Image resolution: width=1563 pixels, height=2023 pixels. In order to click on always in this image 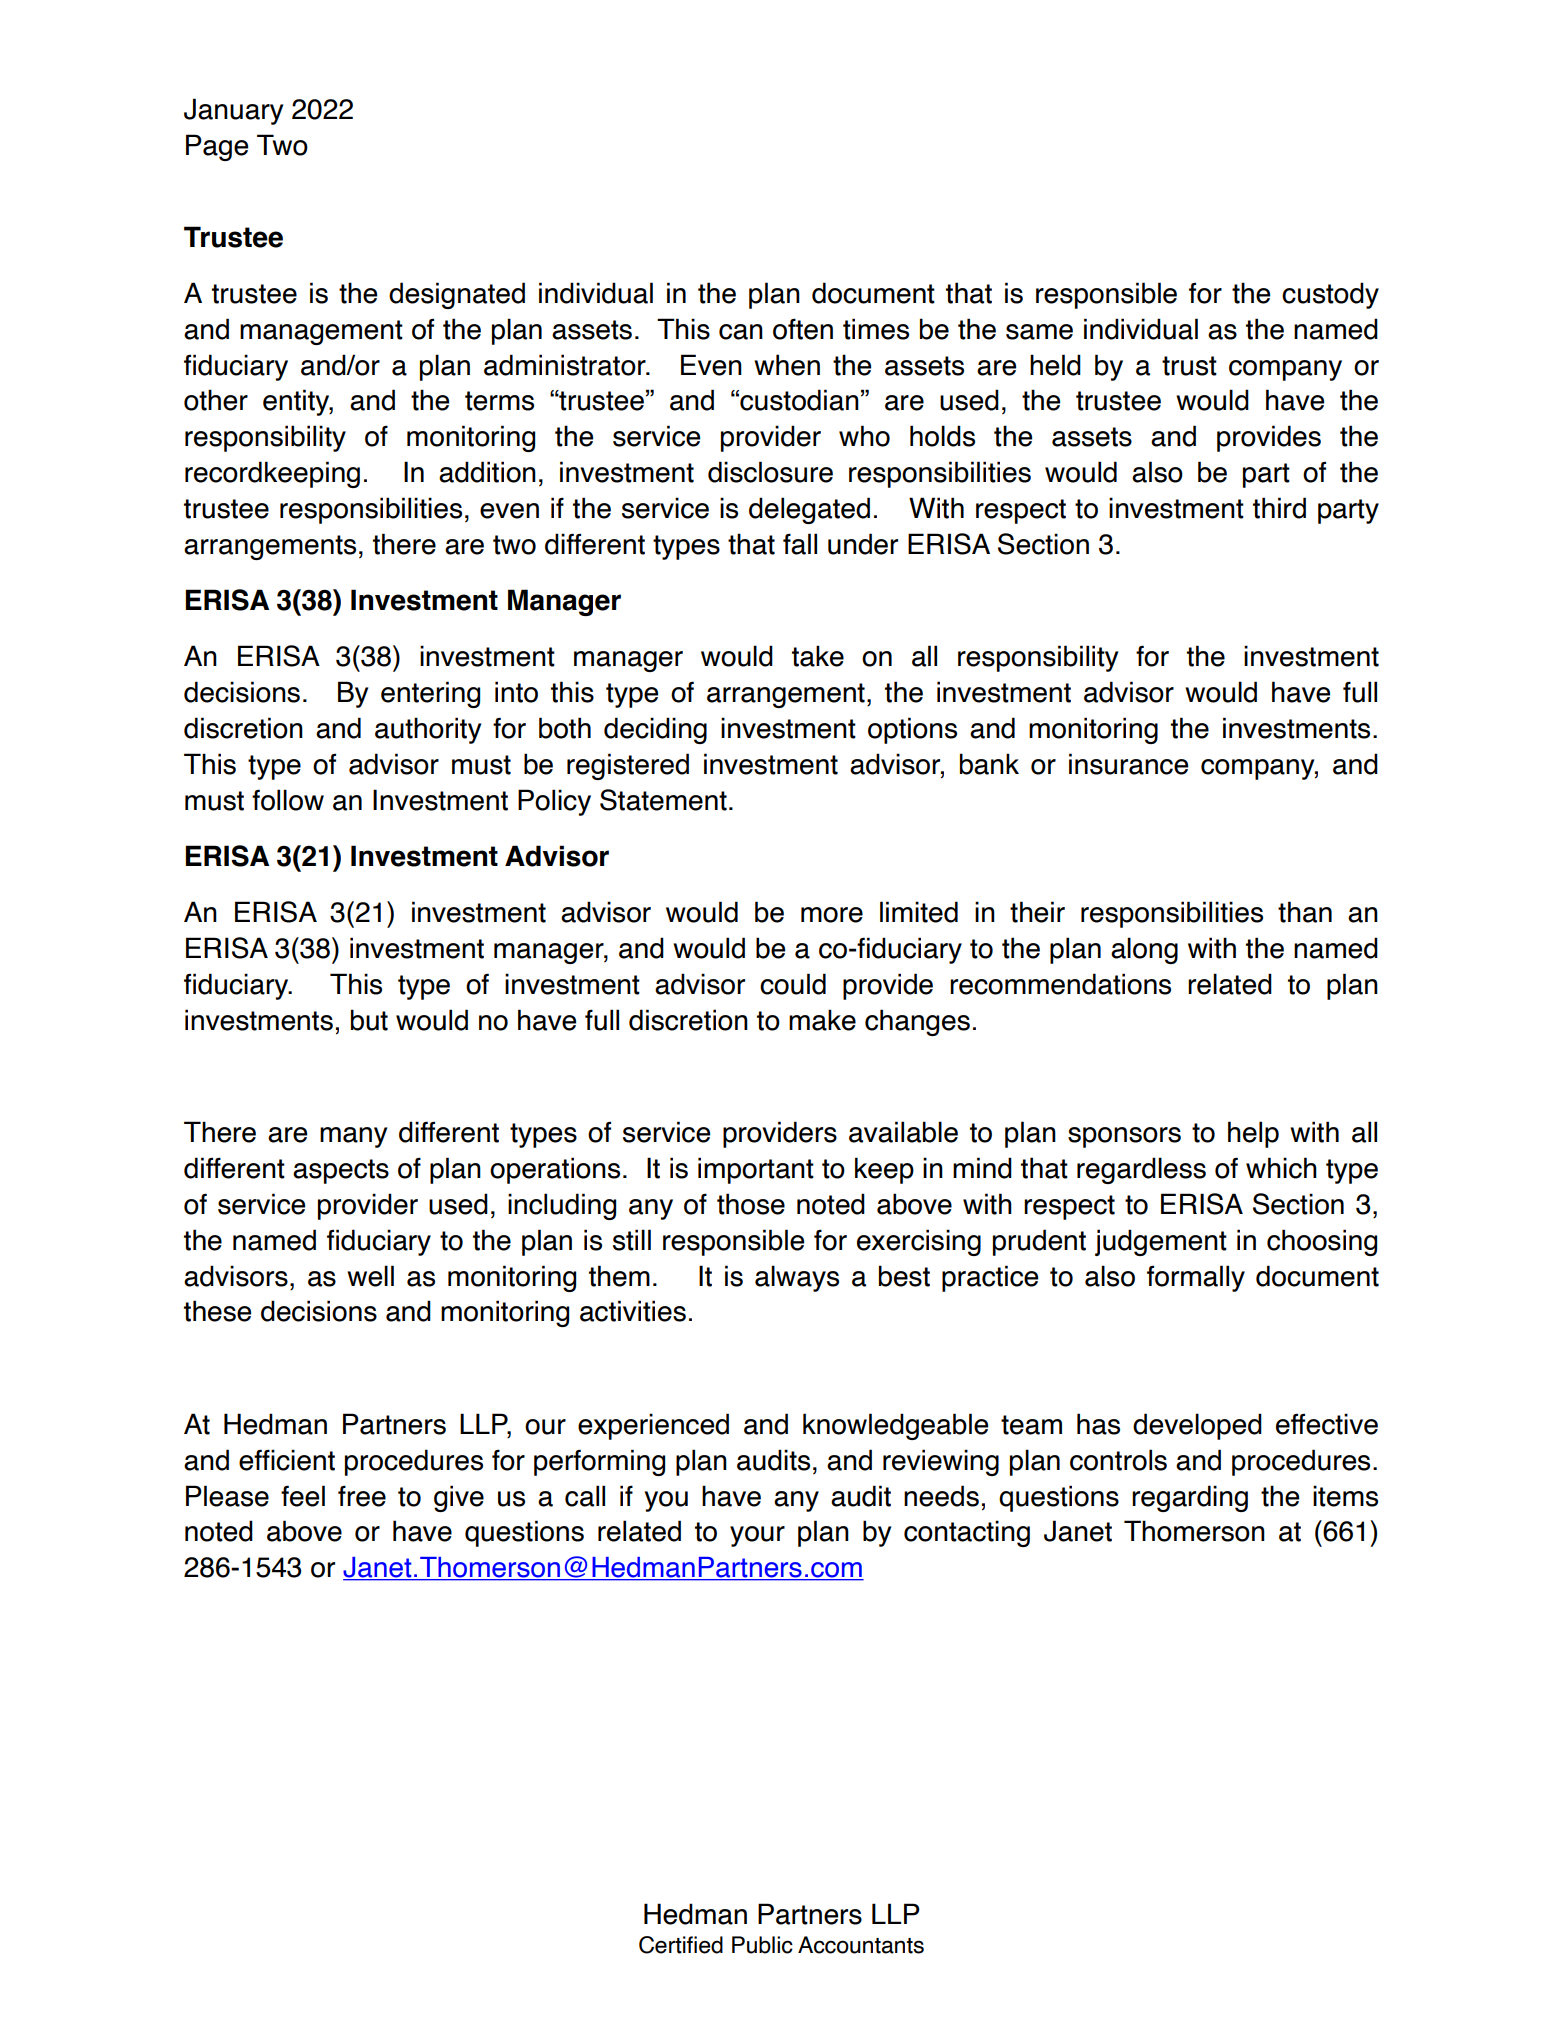, I will do `click(797, 1278)`.
